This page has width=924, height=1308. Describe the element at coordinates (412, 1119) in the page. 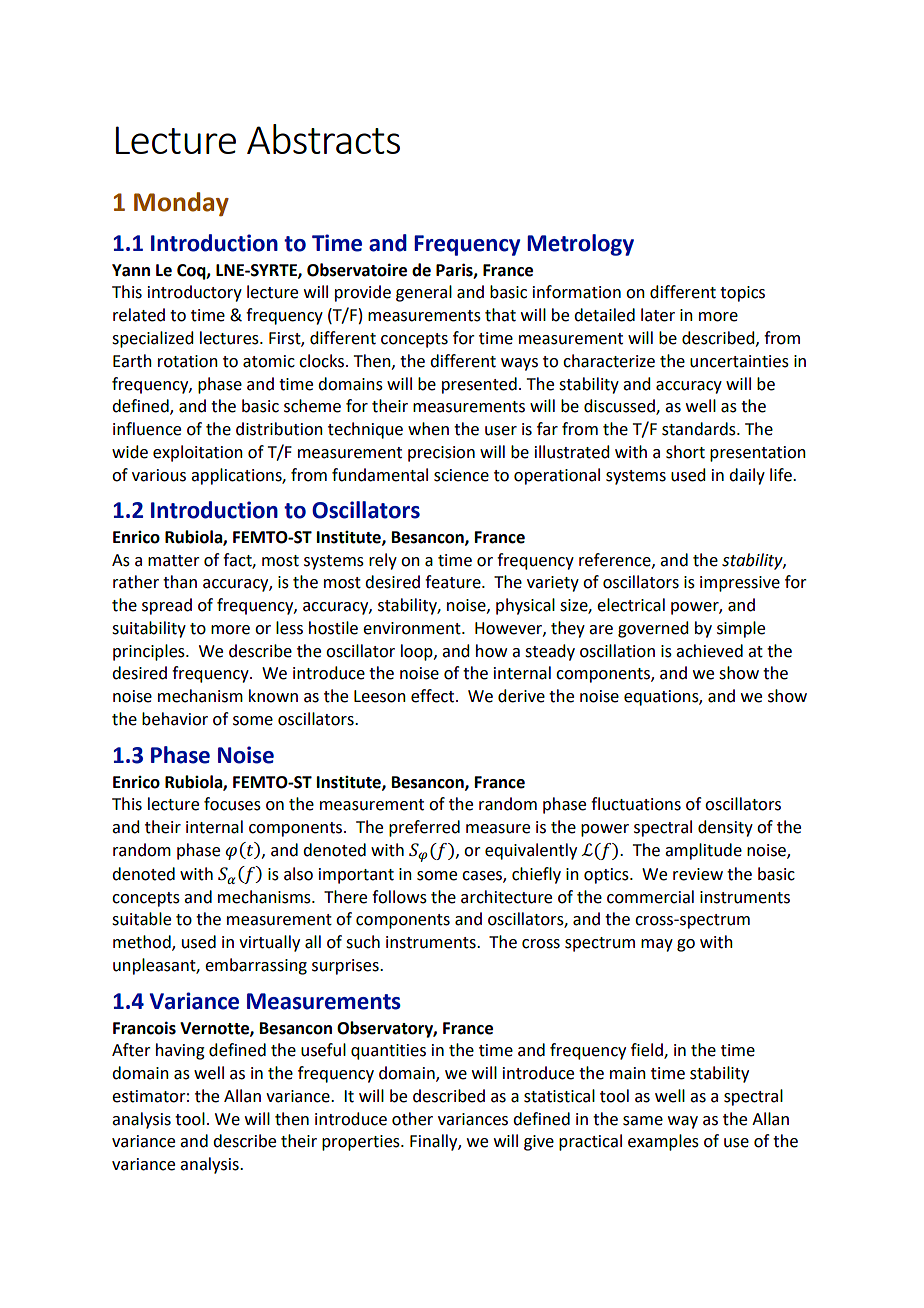

I see `other` at that location.
